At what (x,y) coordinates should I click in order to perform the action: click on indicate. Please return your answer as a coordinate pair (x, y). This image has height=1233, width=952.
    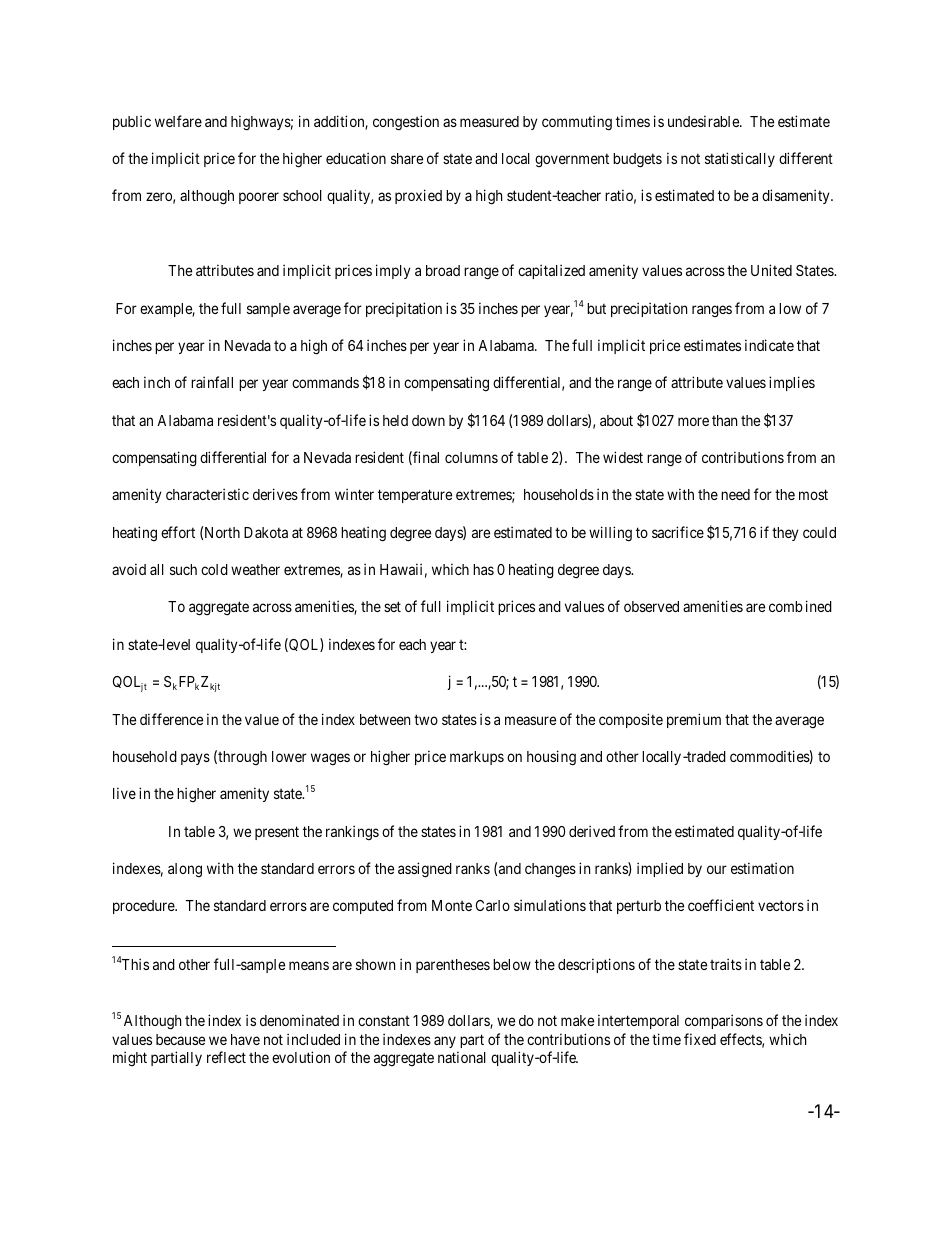
    Looking at the image, I should click on (769, 345).
